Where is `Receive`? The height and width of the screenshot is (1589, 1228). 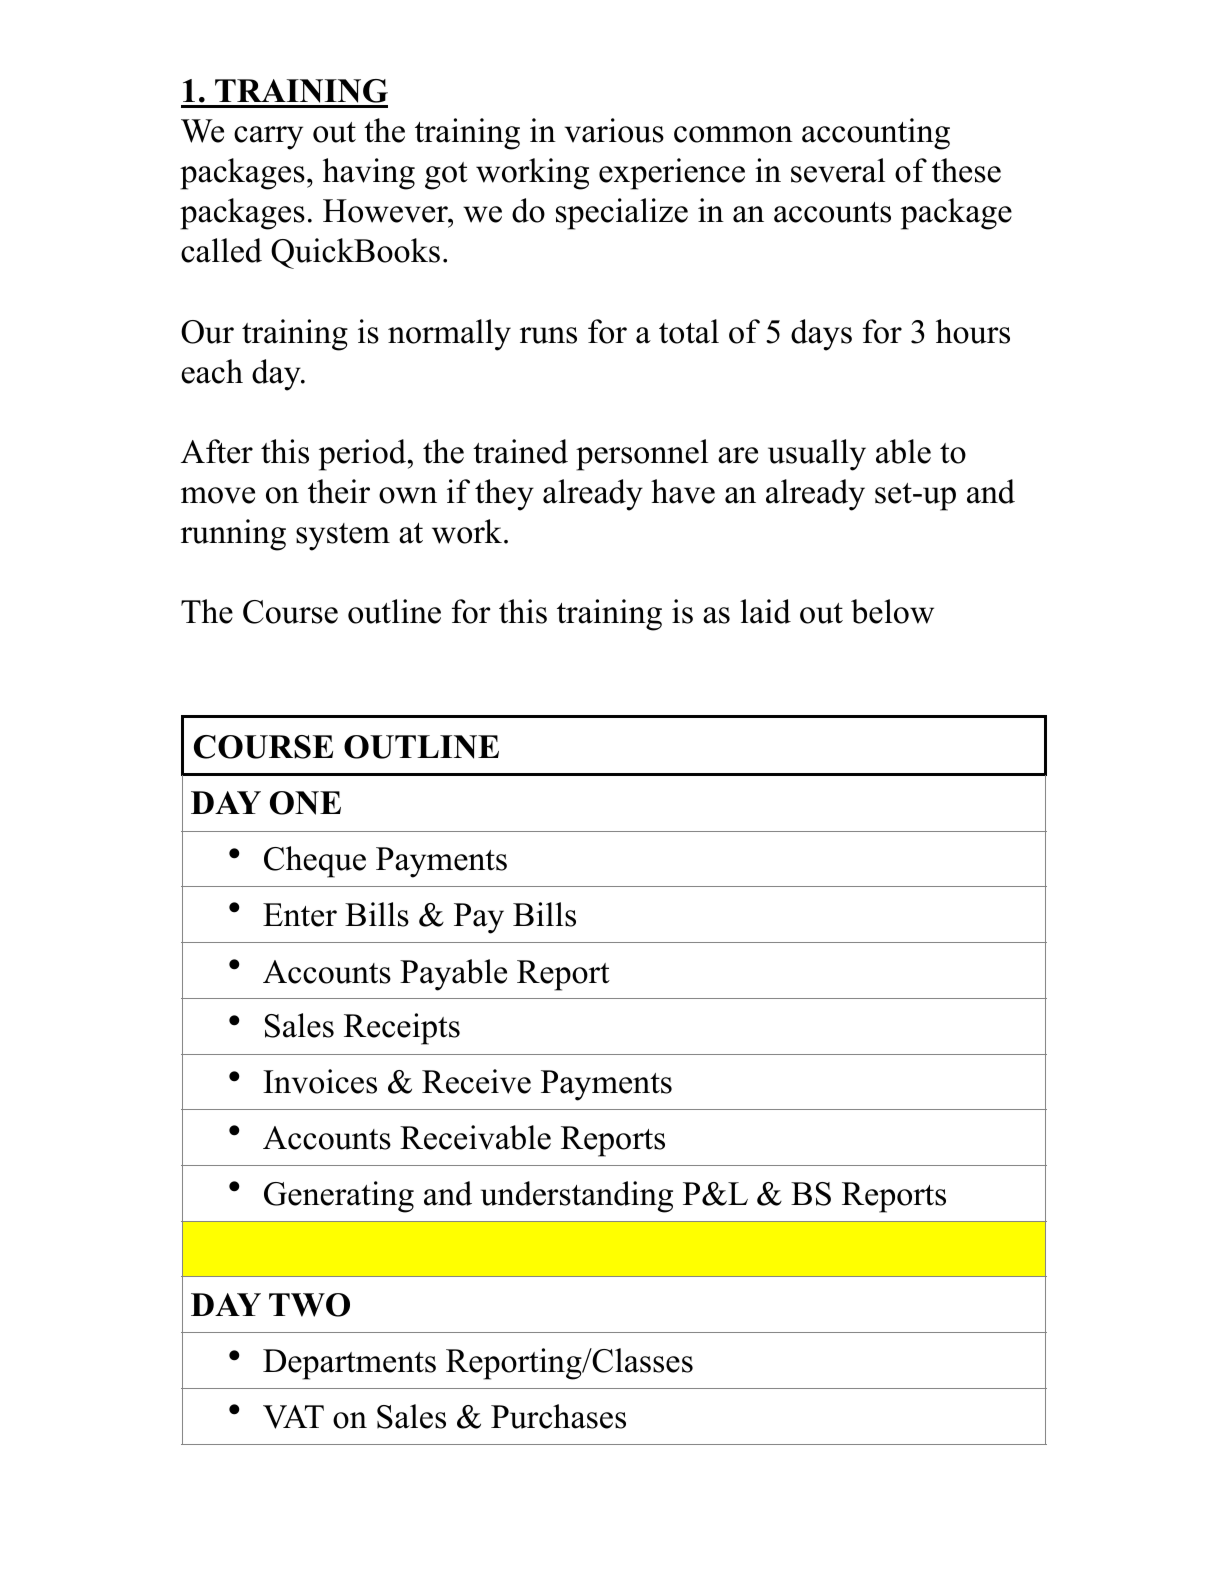 Receive is located at coordinates (476, 1081).
